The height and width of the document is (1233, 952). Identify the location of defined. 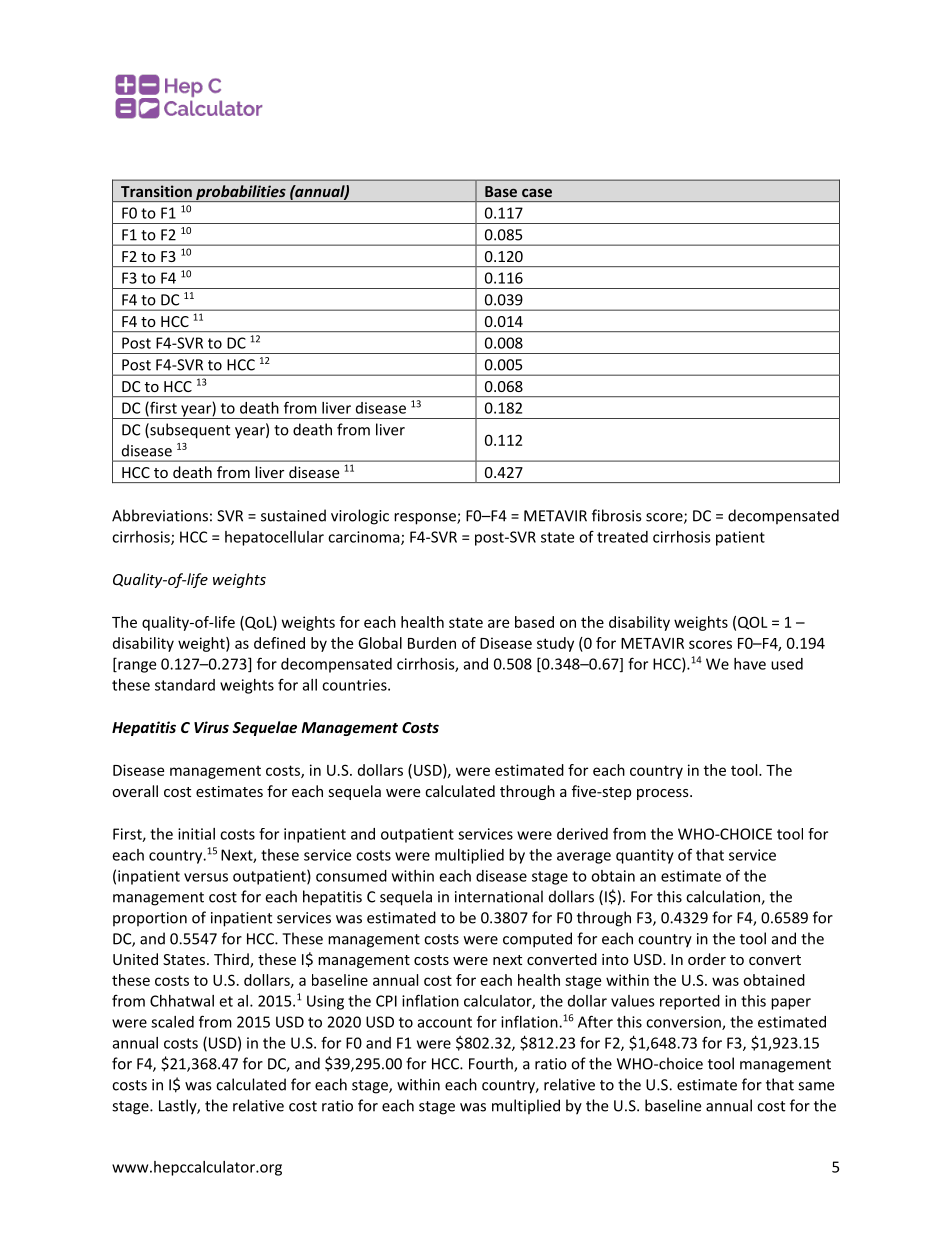
(279, 643).
